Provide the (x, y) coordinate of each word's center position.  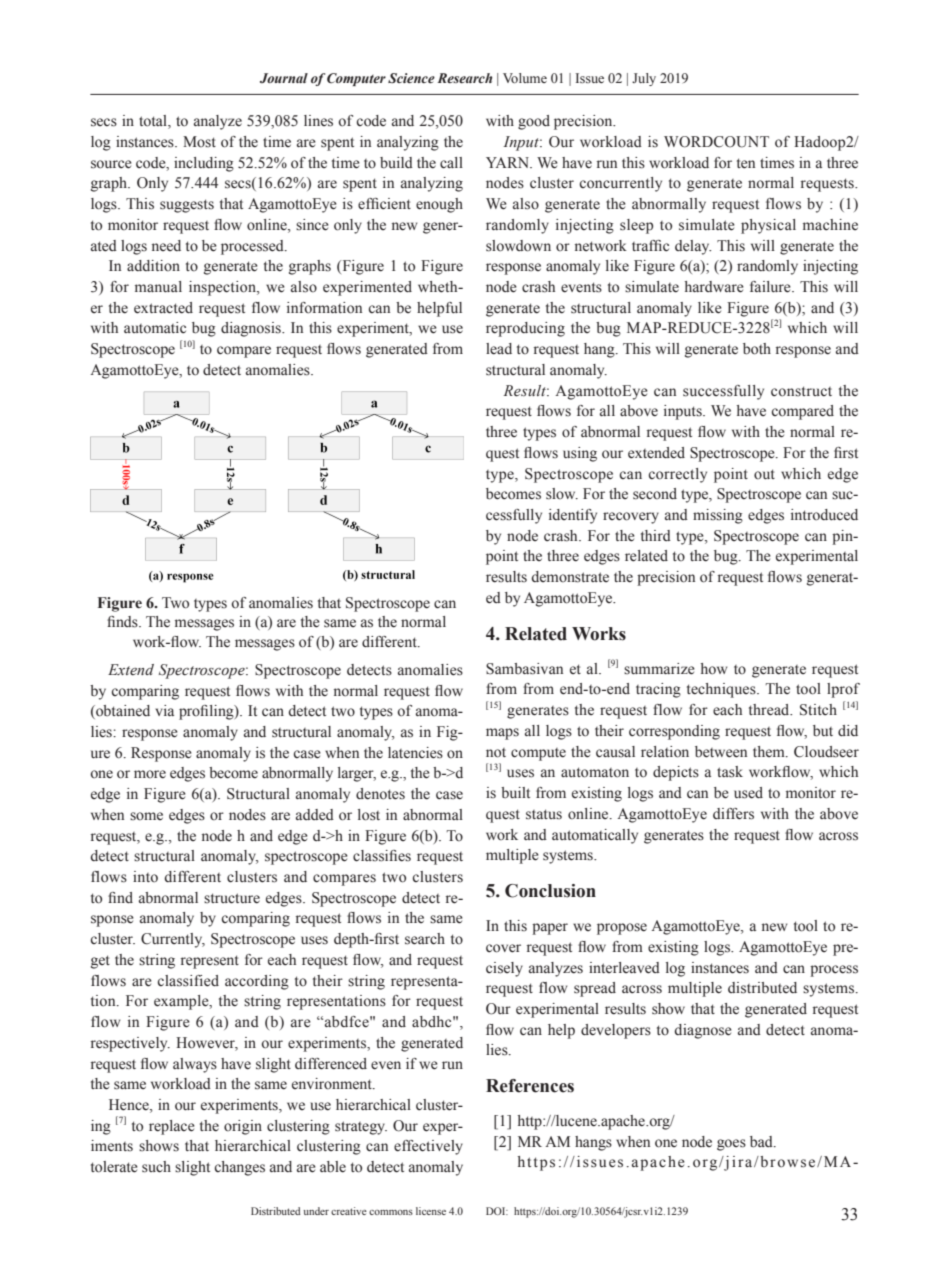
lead (499, 349)
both (757, 349)
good (534, 122)
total (154, 122)
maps (502, 734)
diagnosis (252, 329)
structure (232, 898)
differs (733, 814)
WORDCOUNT (716, 142)
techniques (722, 690)
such (156, 1167)
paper (550, 929)
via (164, 710)
